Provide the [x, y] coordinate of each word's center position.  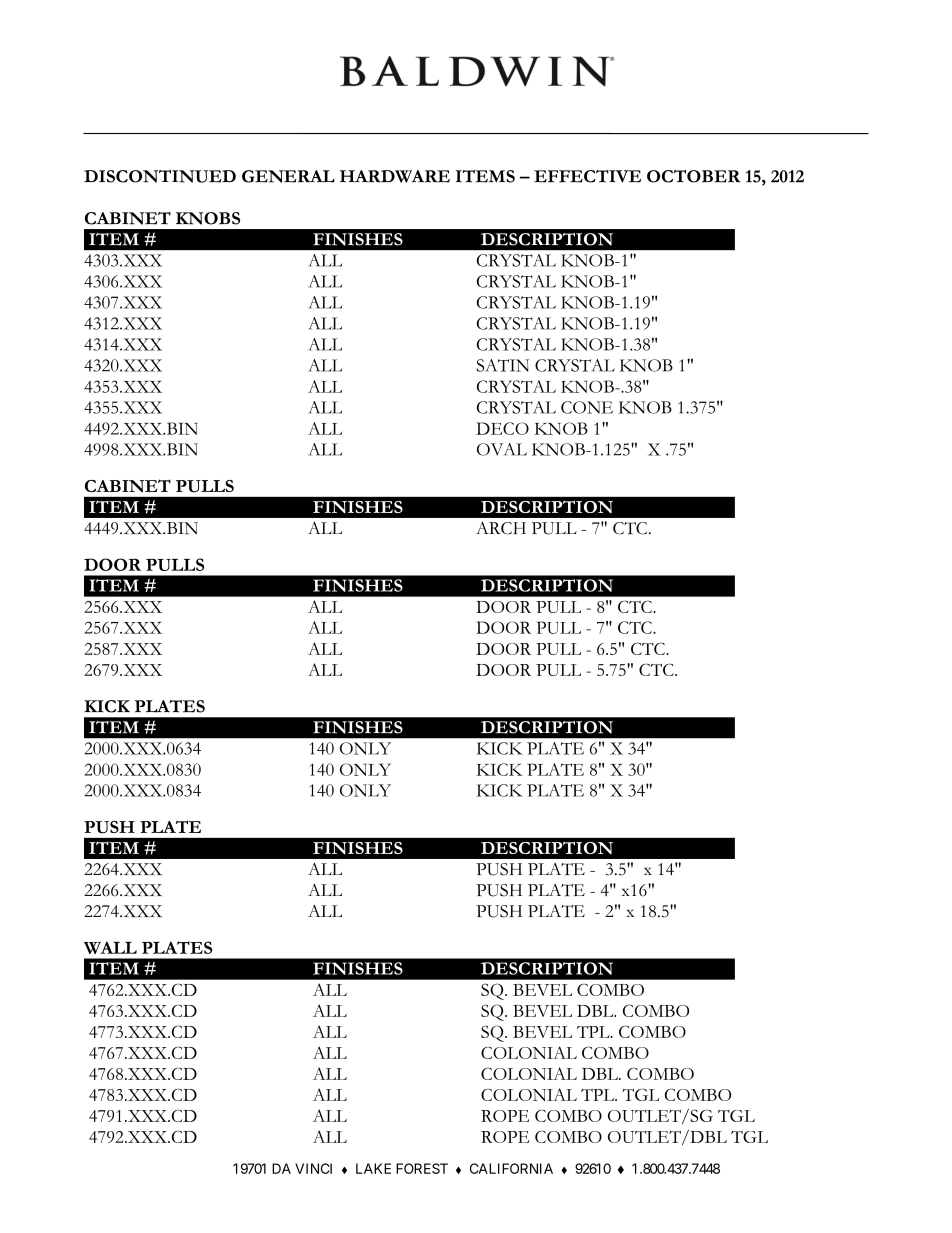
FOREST [422, 1168]
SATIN [502, 365]
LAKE [373, 1168]
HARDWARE [395, 176]
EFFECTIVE [587, 176]
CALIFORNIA [511, 1168]
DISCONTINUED [160, 176]
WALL [110, 947]
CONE [587, 407]
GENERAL [288, 176]
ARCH [501, 528]
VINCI [313, 1168]
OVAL [502, 449]
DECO [502, 428]
